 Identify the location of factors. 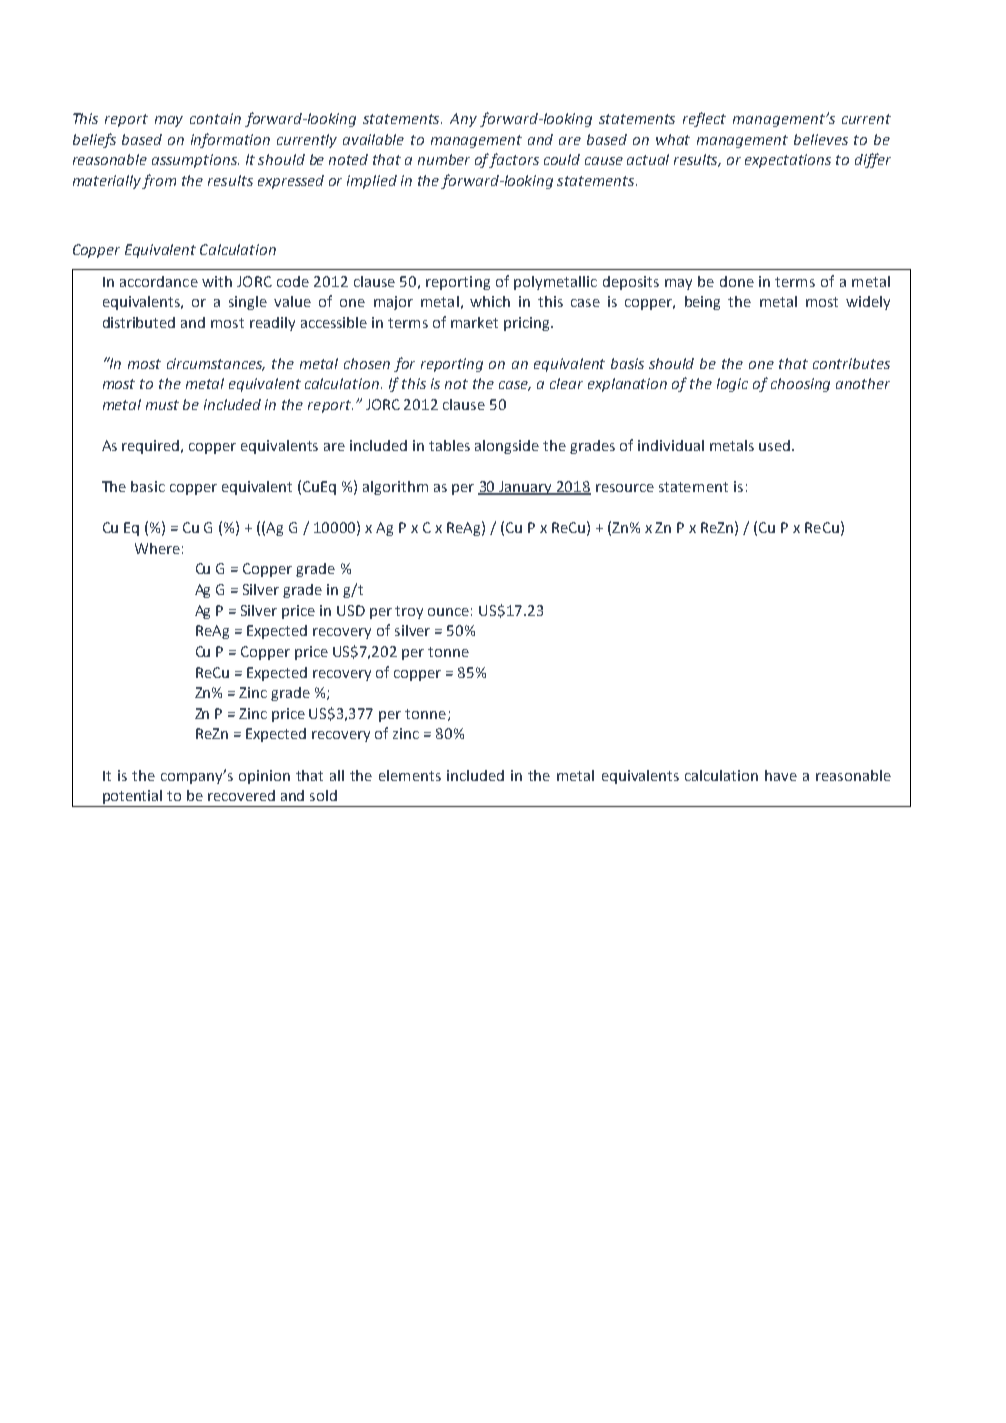
(514, 160).
